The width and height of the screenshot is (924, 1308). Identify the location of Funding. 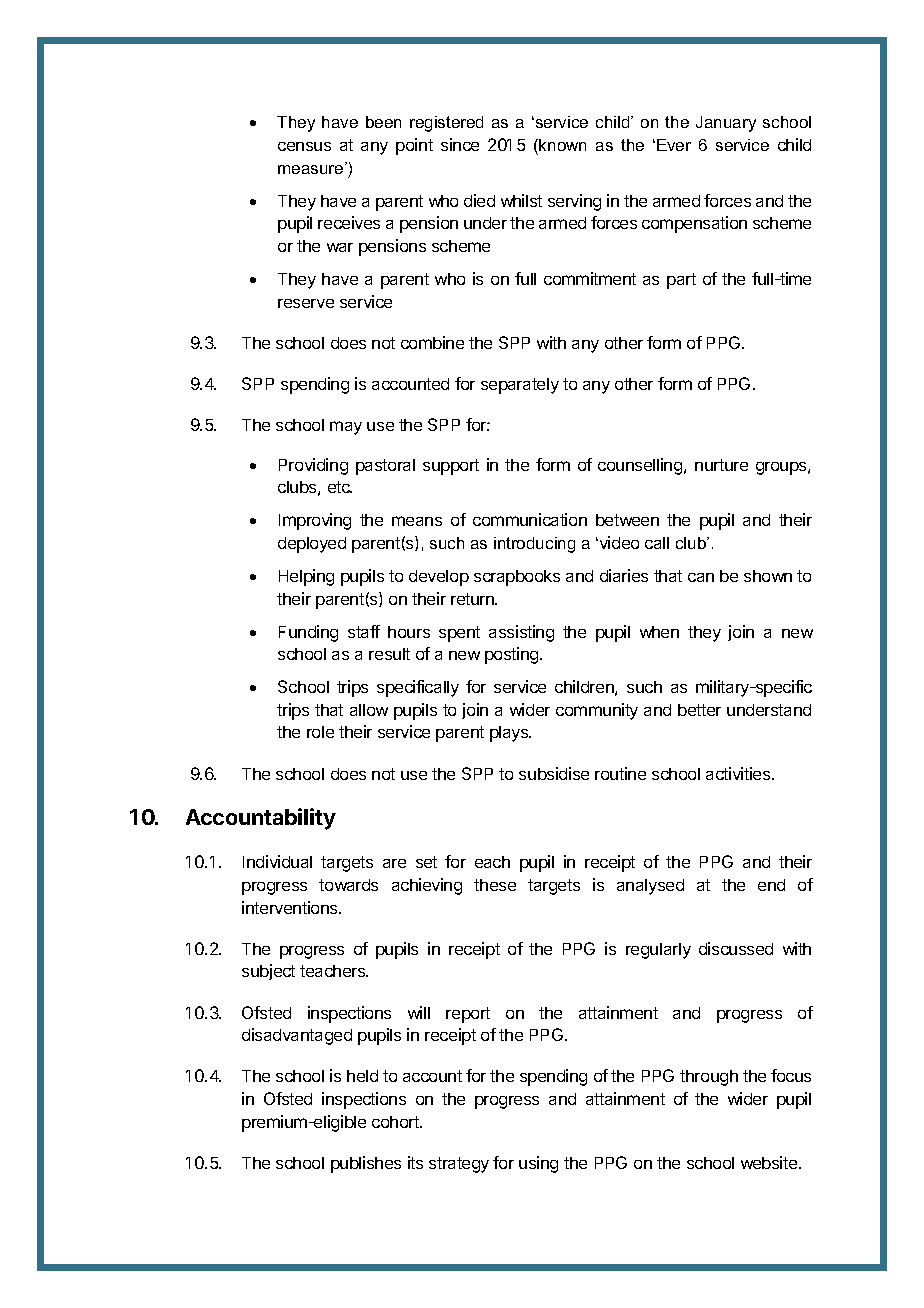
(308, 633).
